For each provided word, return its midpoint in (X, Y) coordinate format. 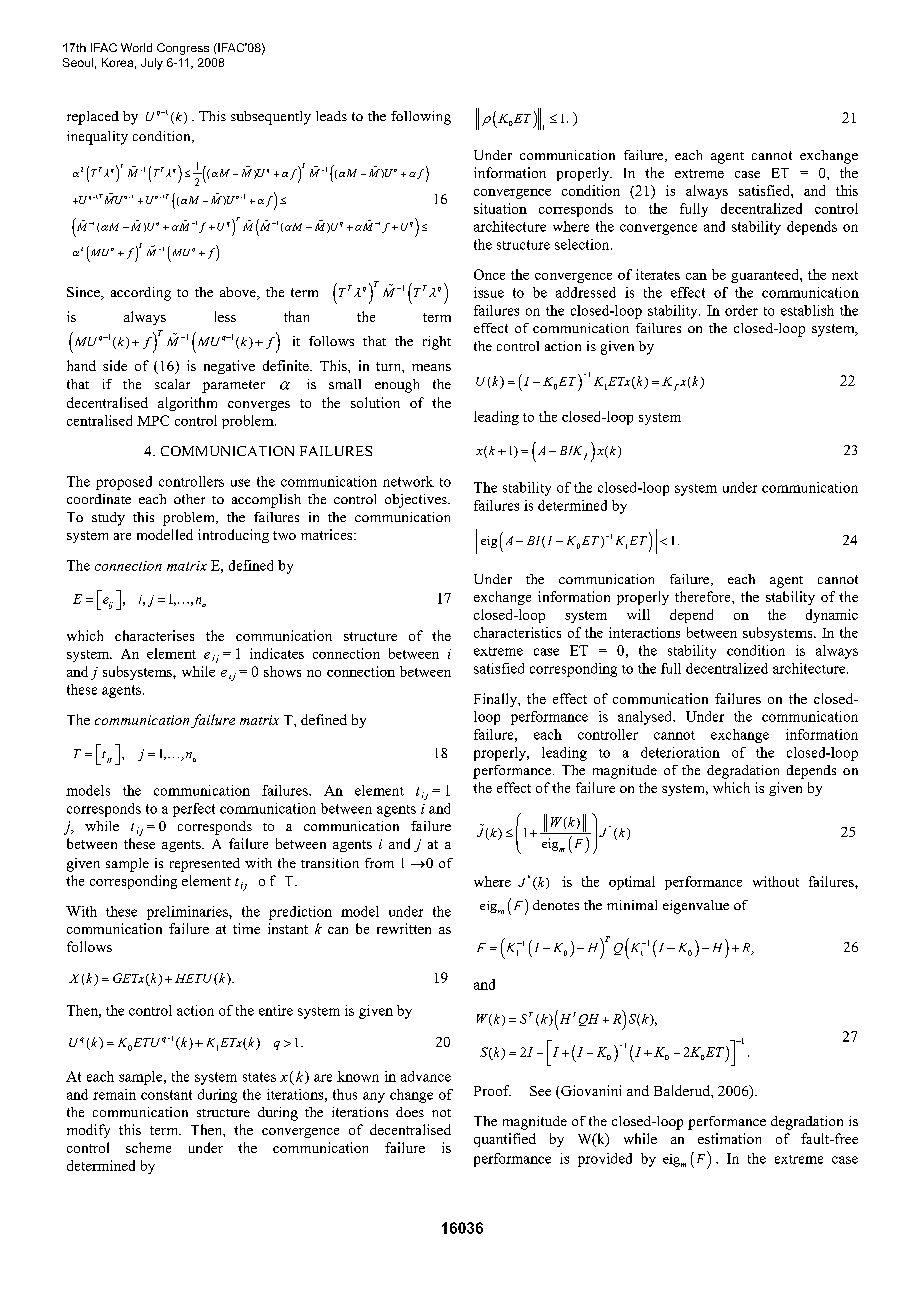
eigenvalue (696, 907)
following (421, 118)
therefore (704, 596)
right (437, 343)
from (379, 863)
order (741, 310)
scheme (148, 1147)
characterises (154, 635)
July (152, 64)
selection (583, 244)
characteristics (517, 632)
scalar (172, 384)
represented (205, 865)
